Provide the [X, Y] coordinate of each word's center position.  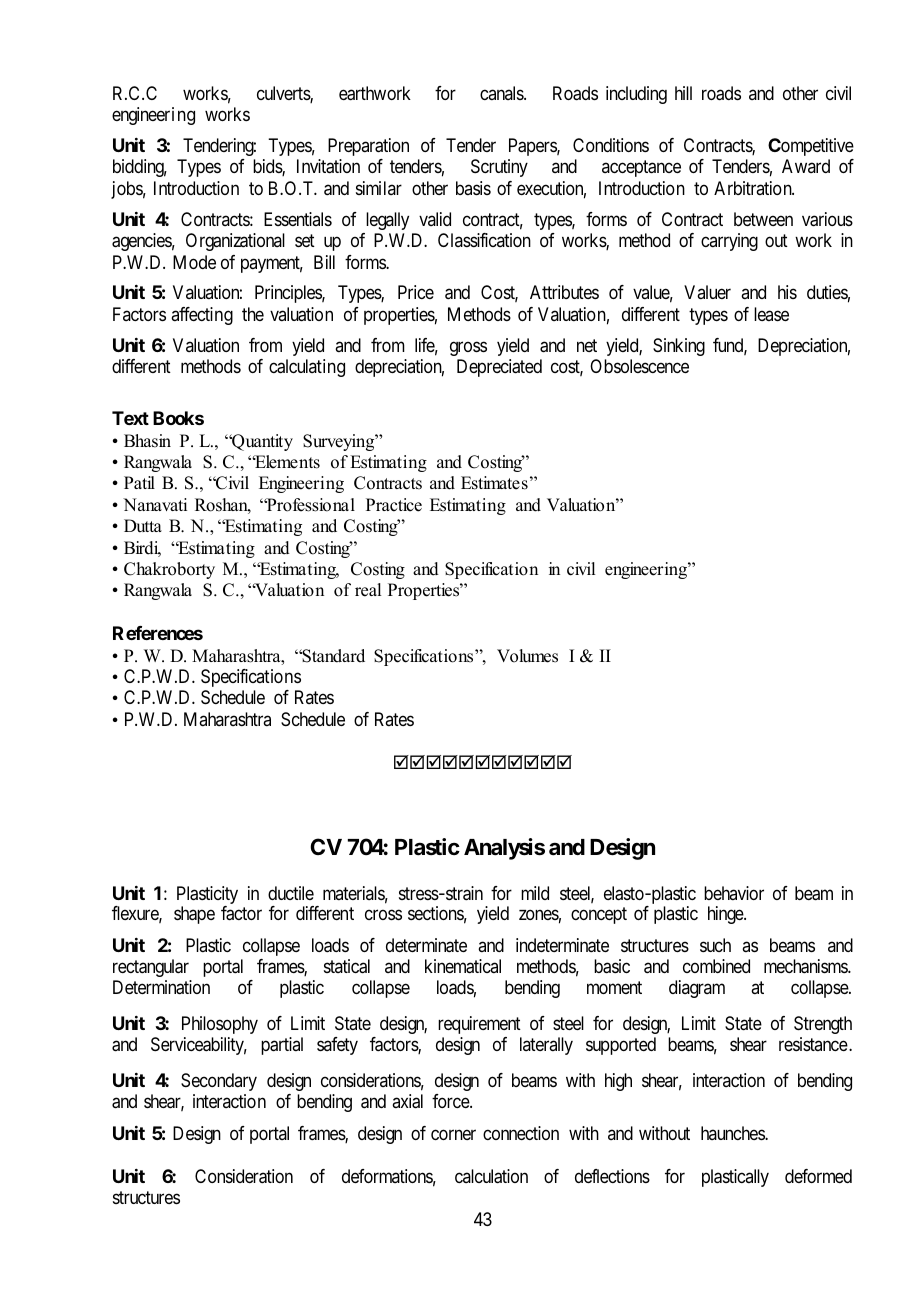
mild [535, 893]
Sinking [679, 347]
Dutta [143, 526]
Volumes [527, 656]
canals [502, 93]
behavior [734, 893]
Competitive [811, 147]
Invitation [328, 166]
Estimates [494, 483]
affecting [202, 316]
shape [194, 915]
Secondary [219, 1082]
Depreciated [499, 368]
